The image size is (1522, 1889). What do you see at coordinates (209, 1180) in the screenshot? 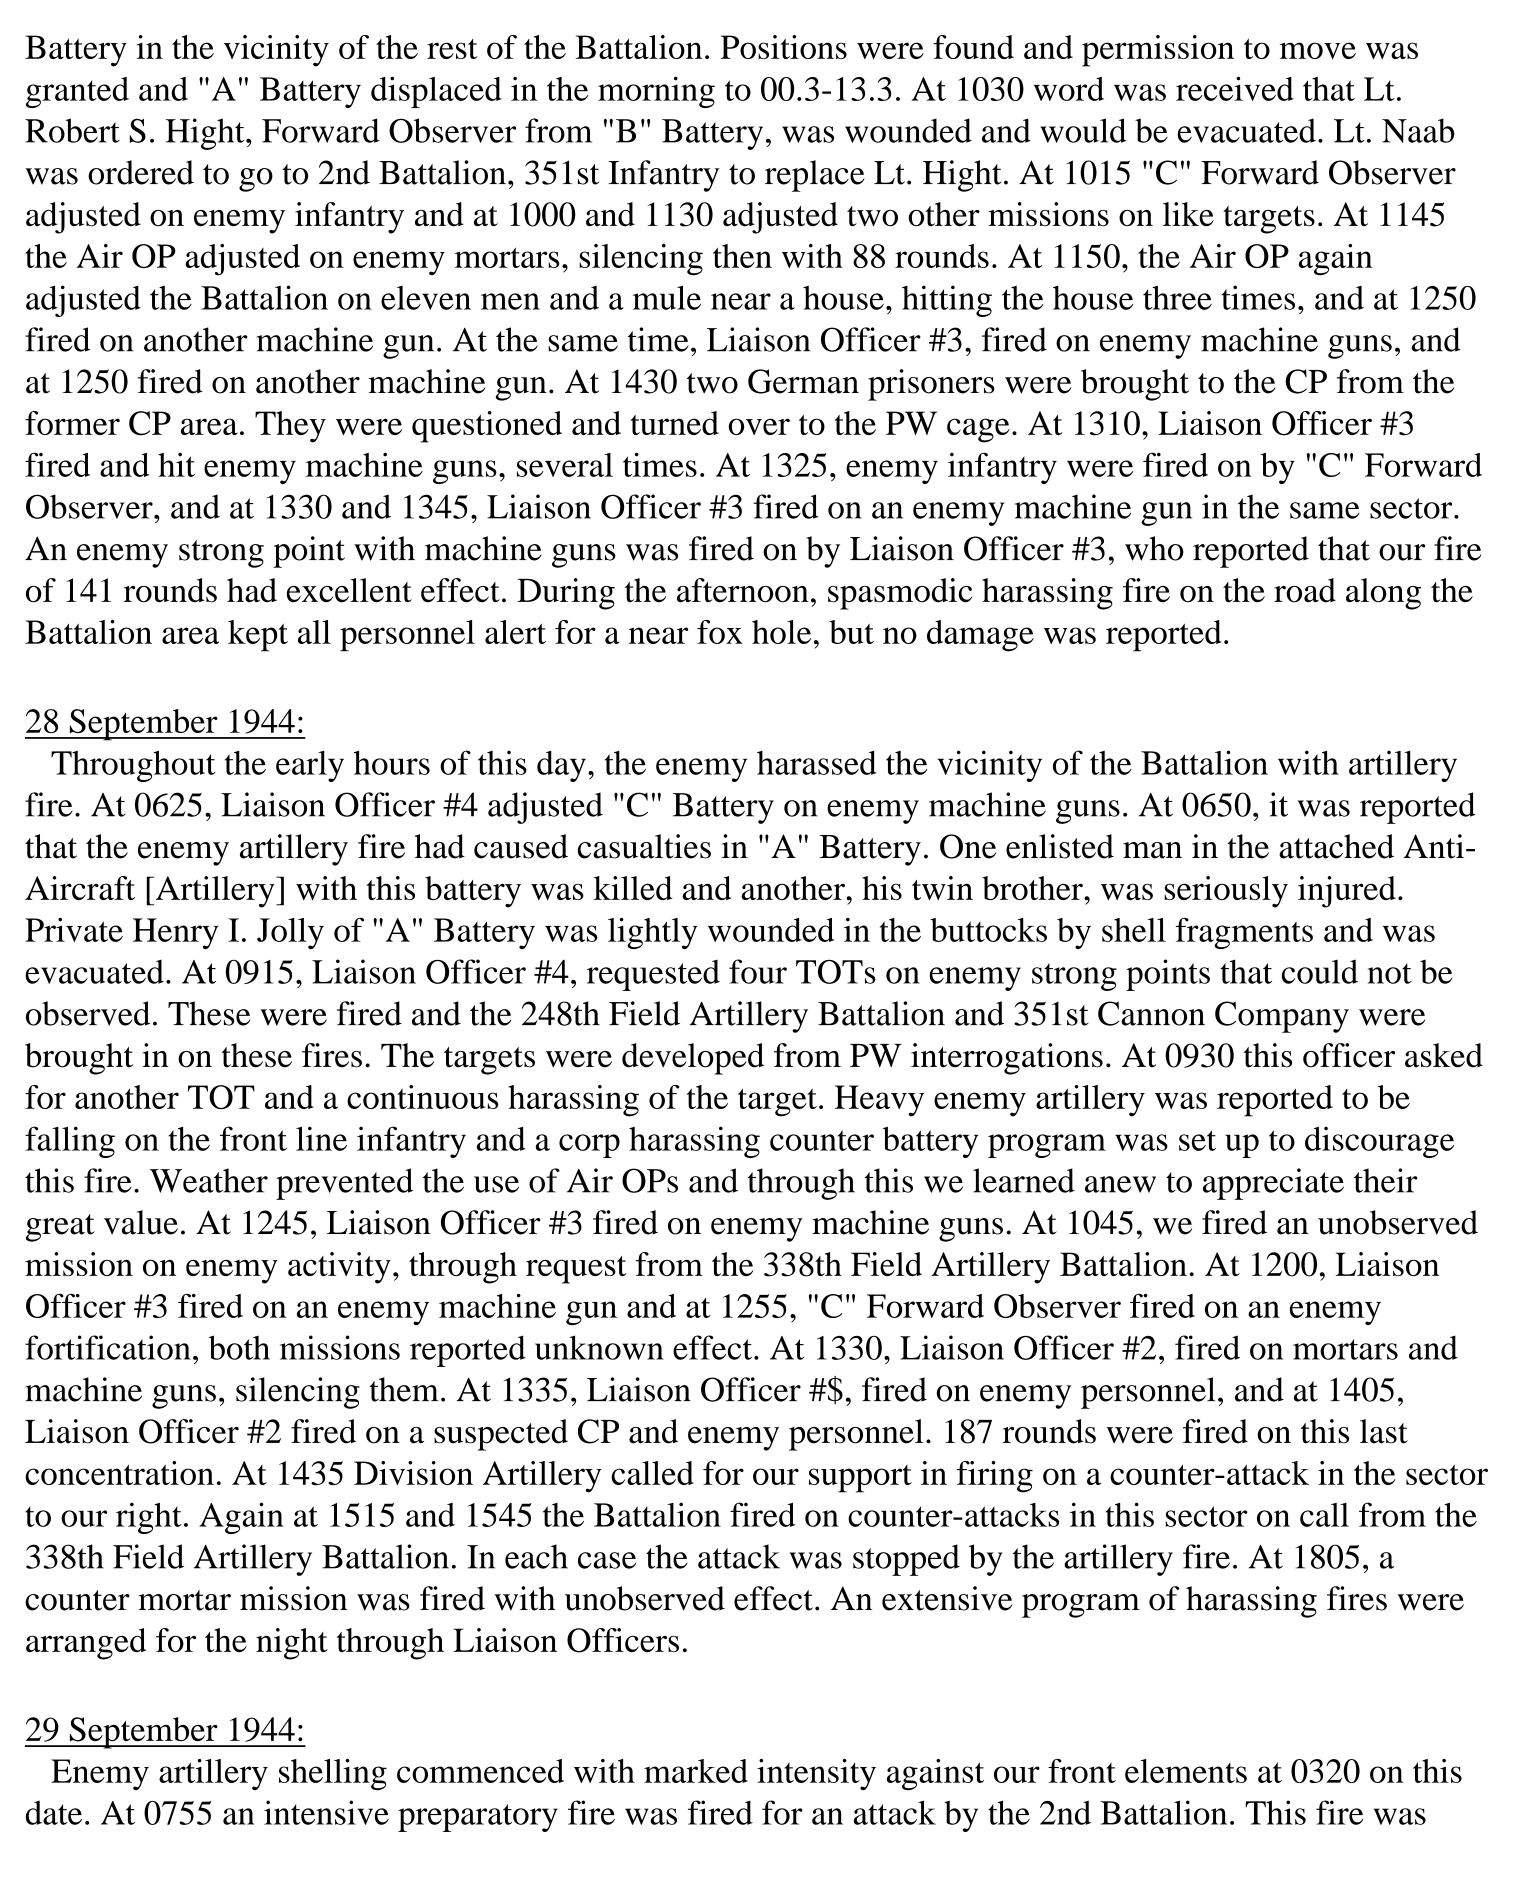
I see `Weather` at bounding box center [209, 1180].
